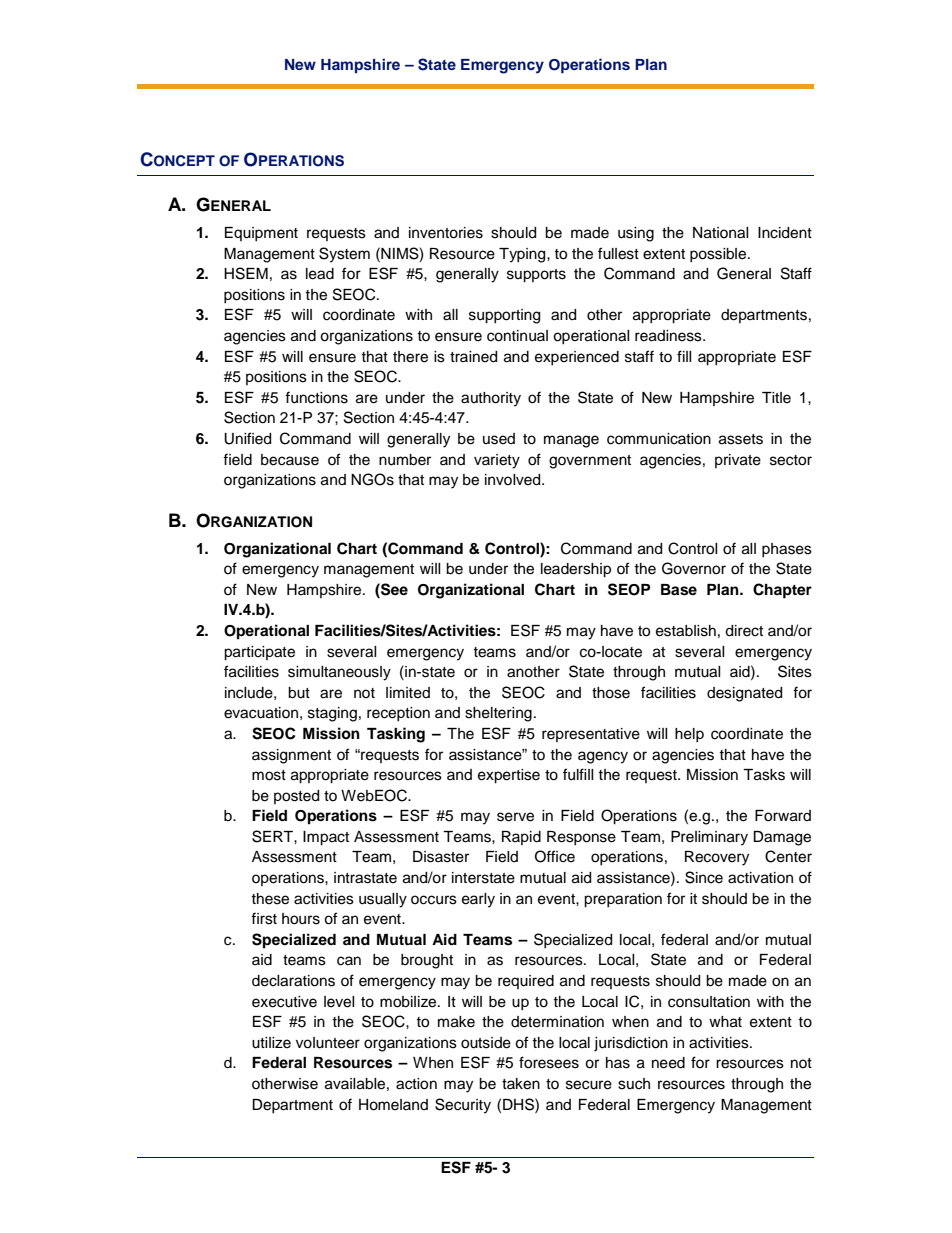 This screenshot has height=1233, width=952. Describe the element at coordinates (668, 1063) in the screenshot. I see `need` at that location.
